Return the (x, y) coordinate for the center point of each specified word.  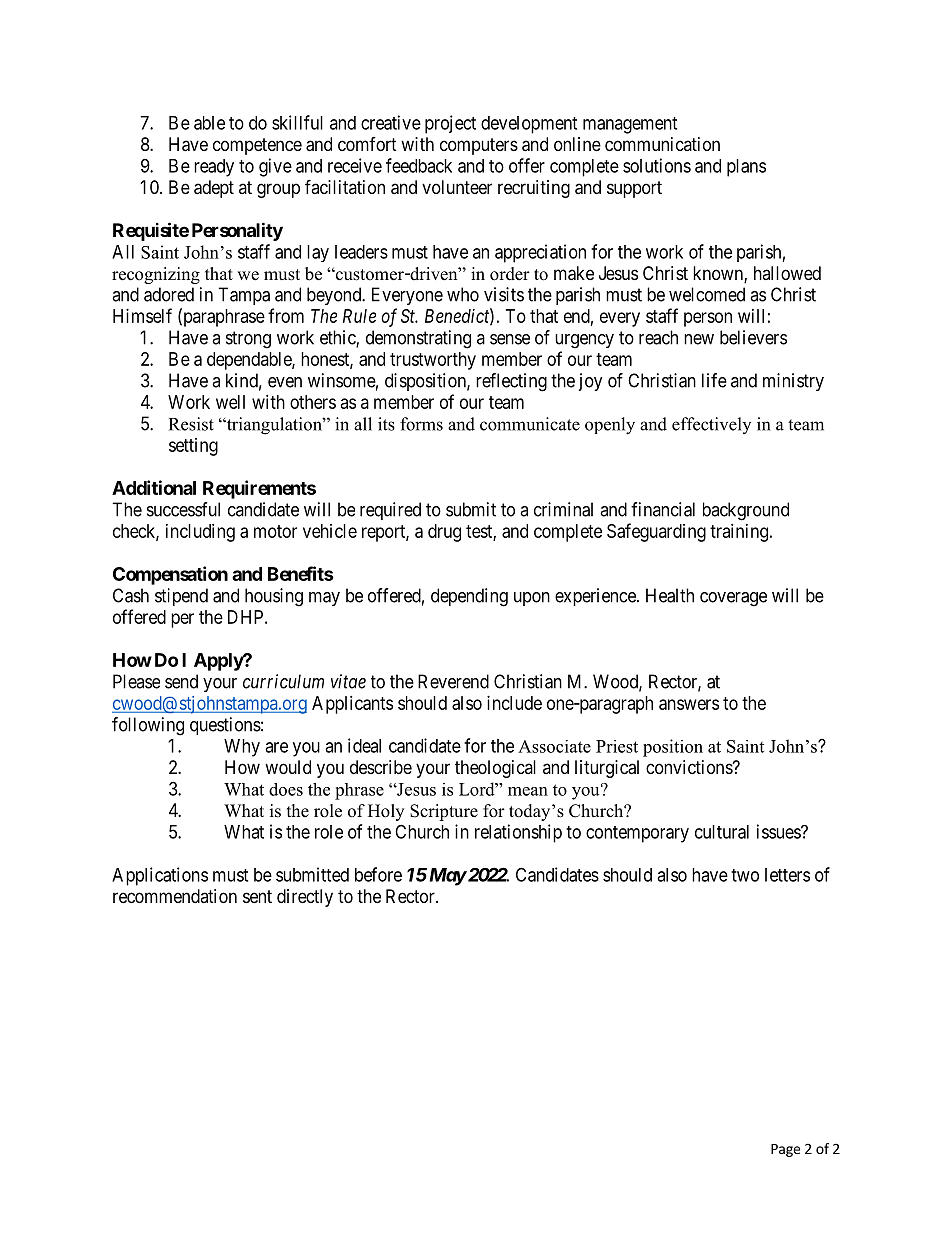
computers (479, 146)
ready (214, 168)
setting (193, 447)
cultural (722, 832)
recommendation (175, 896)
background (746, 511)
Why (242, 748)
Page (785, 1150)
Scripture (444, 812)
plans (746, 168)
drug (444, 533)
